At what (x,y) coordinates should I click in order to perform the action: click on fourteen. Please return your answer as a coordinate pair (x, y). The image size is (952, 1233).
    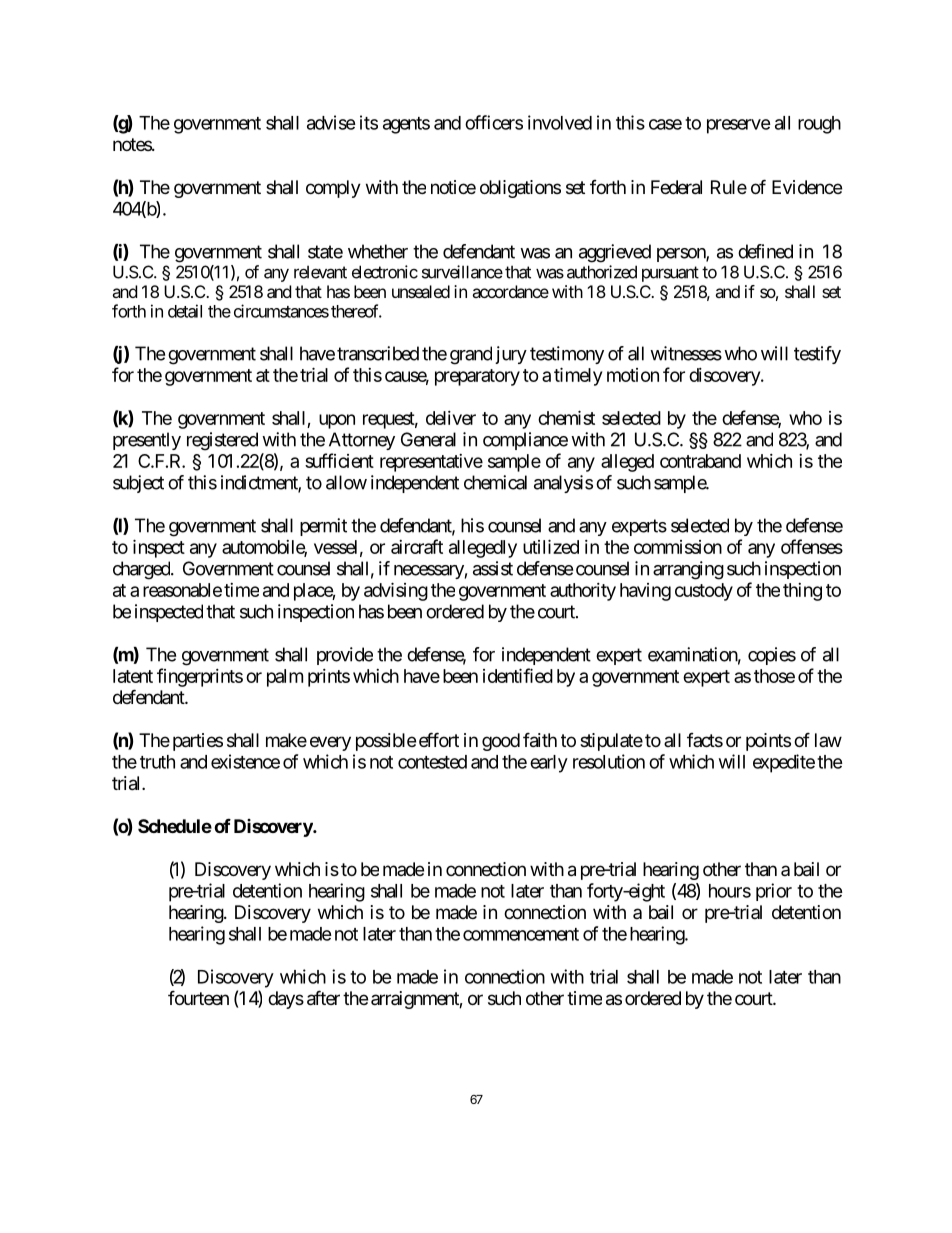
    Looking at the image, I should click on (198, 997).
